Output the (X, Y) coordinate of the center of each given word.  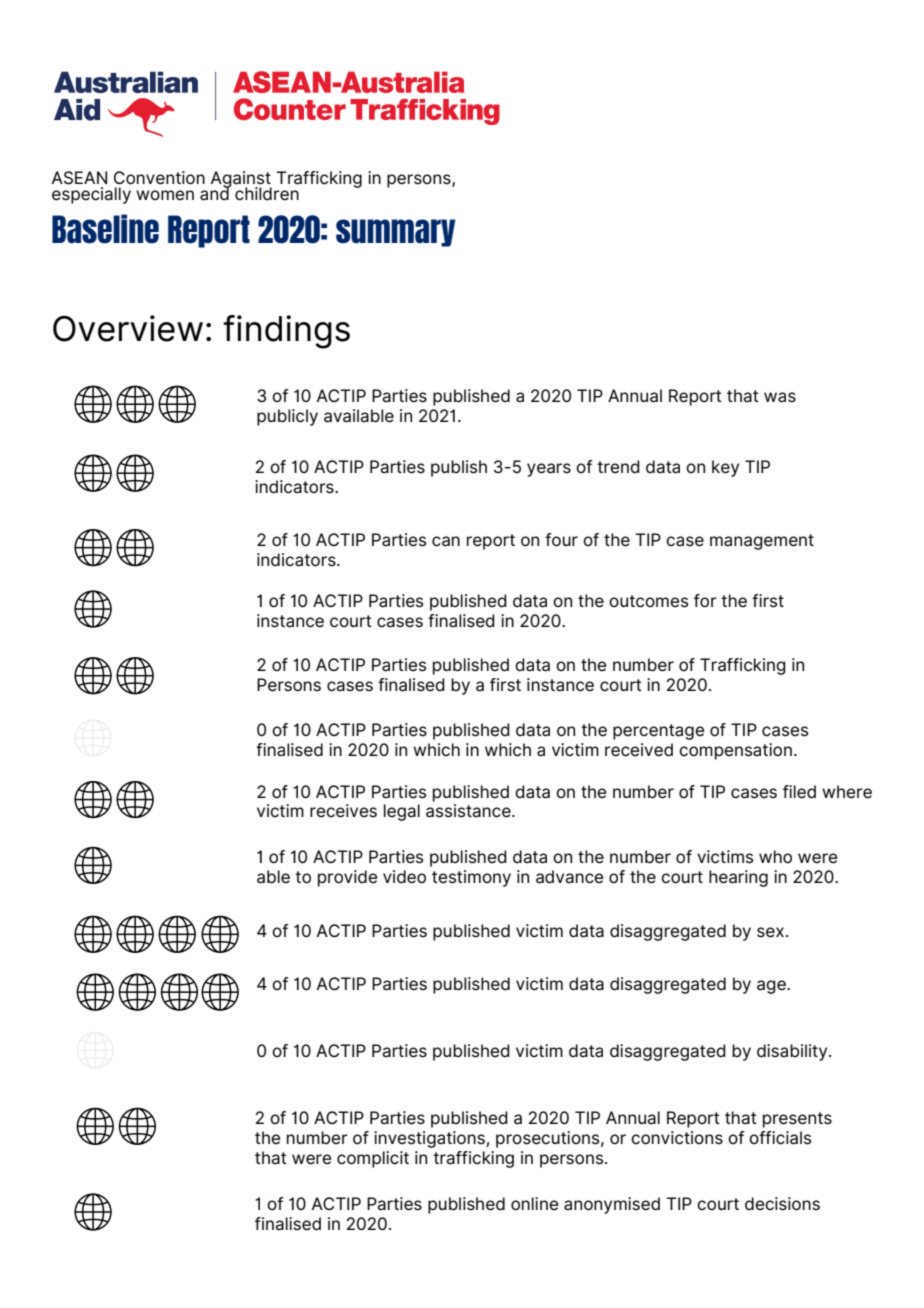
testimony (471, 878)
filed (799, 792)
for (705, 600)
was (780, 397)
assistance (469, 811)
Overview (128, 328)
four (561, 539)
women (165, 195)
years (549, 470)
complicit (373, 1159)
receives (343, 811)
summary (396, 233)
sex (770, 932)
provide (347, 878)
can (446, 541)
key (725, 468)
